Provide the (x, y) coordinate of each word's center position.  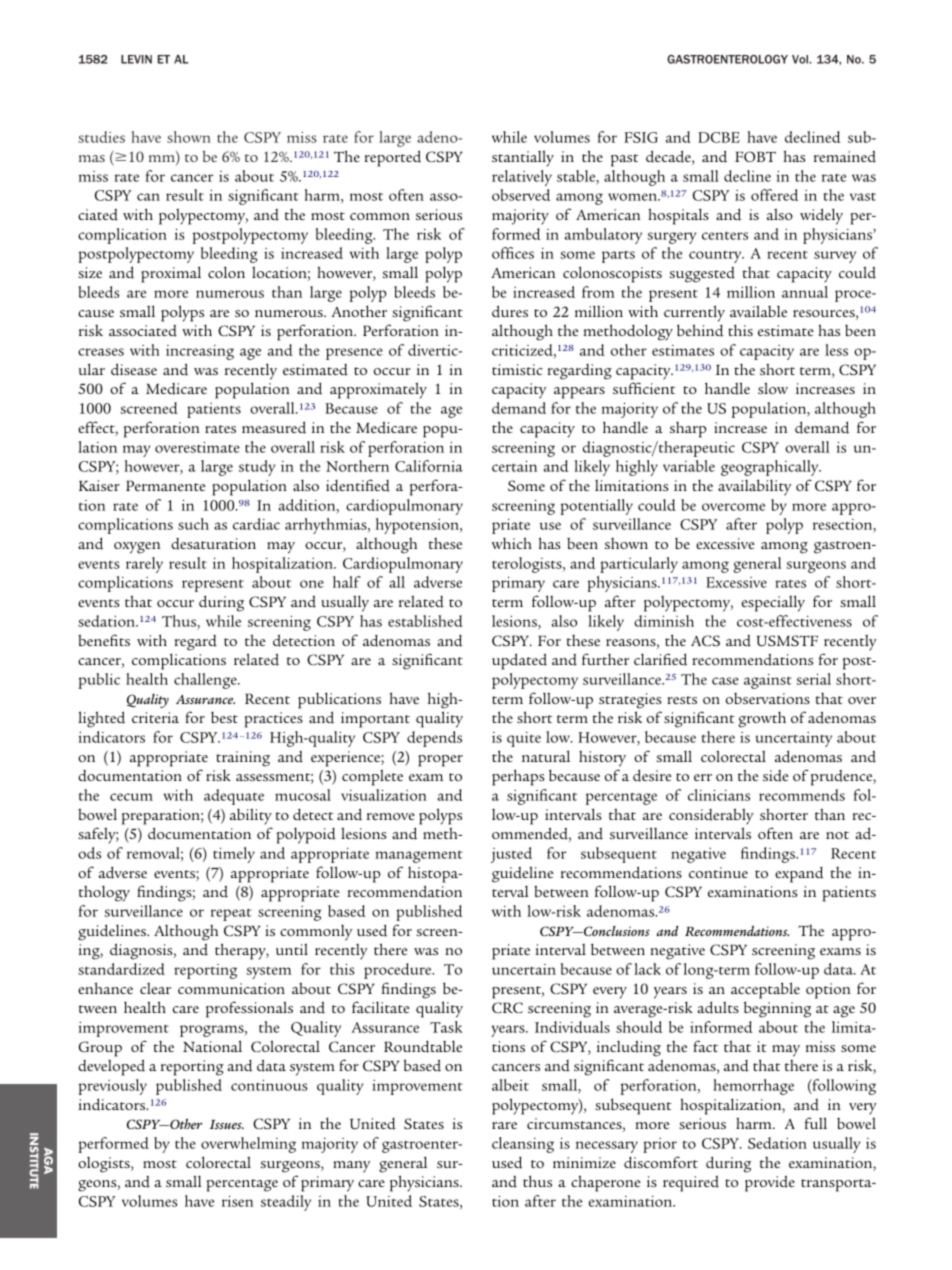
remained (845, 156)
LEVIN (136, 59)
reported (393, 158)
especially (773, 603)
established (425, 621)
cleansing (523, 1145)
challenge (206, 681)
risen (238, 1201)
